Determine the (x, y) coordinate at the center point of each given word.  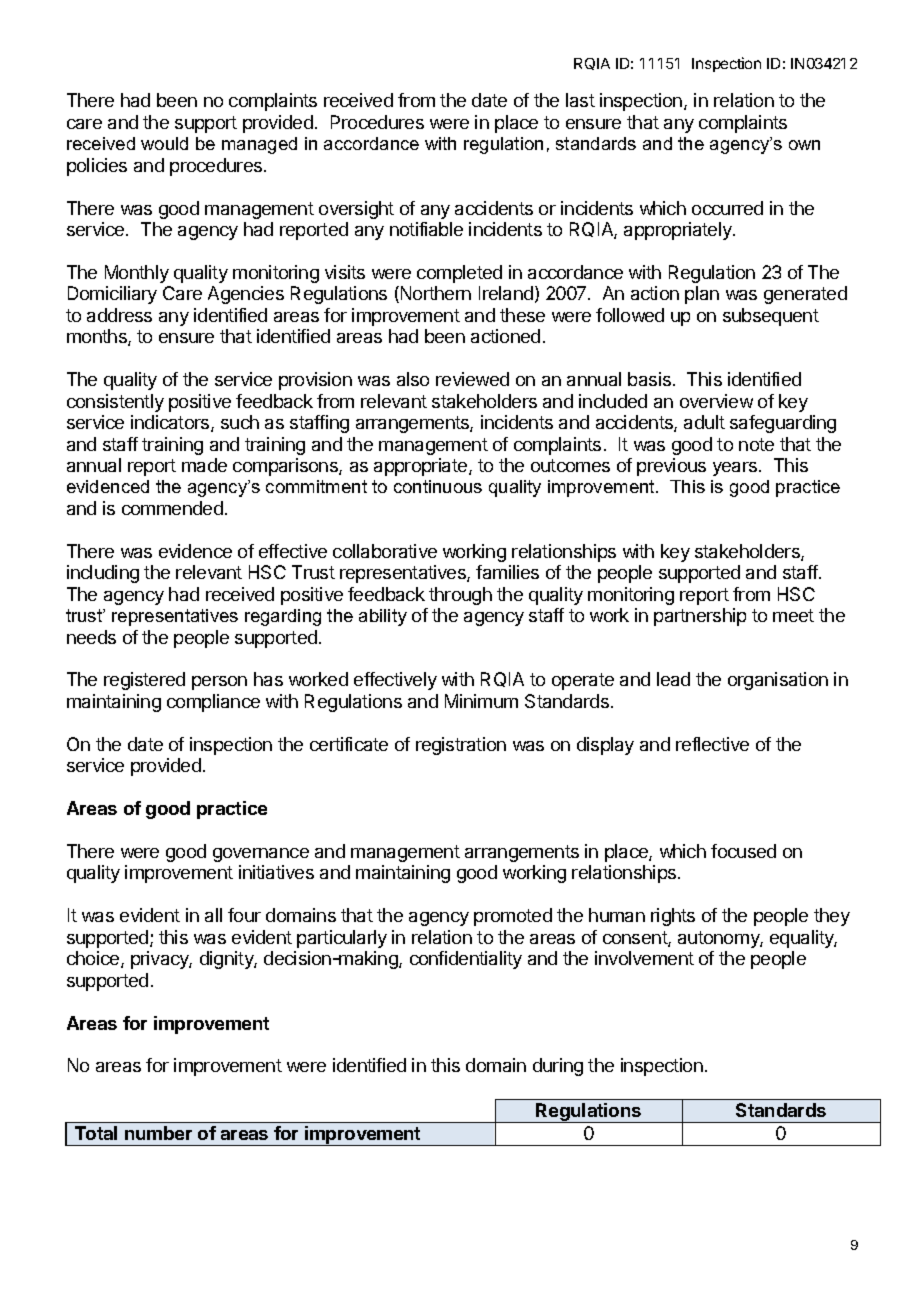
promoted (513, 917)
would (164, 143)
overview (716, 401)
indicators (171, 423)
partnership (700, 617)
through (460, 596)
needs (91, 637)
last (580, 100)
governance (261, 855)
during (558, 1067)
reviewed (472, 379)
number (158, 1133)
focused (743, 851)
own (804, 145)
